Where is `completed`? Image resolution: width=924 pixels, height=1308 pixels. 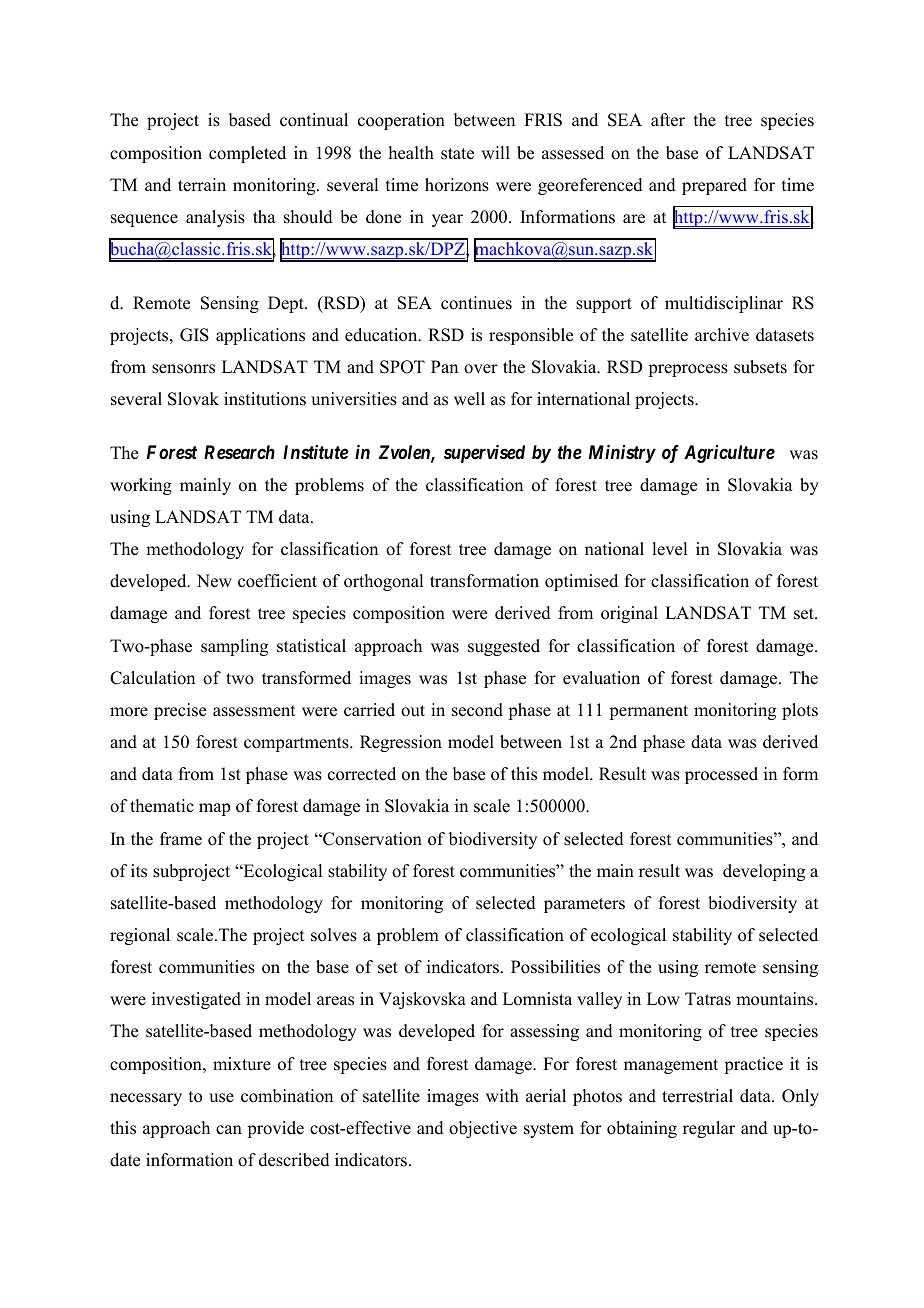 completed is located at coordinates (247, 154).
